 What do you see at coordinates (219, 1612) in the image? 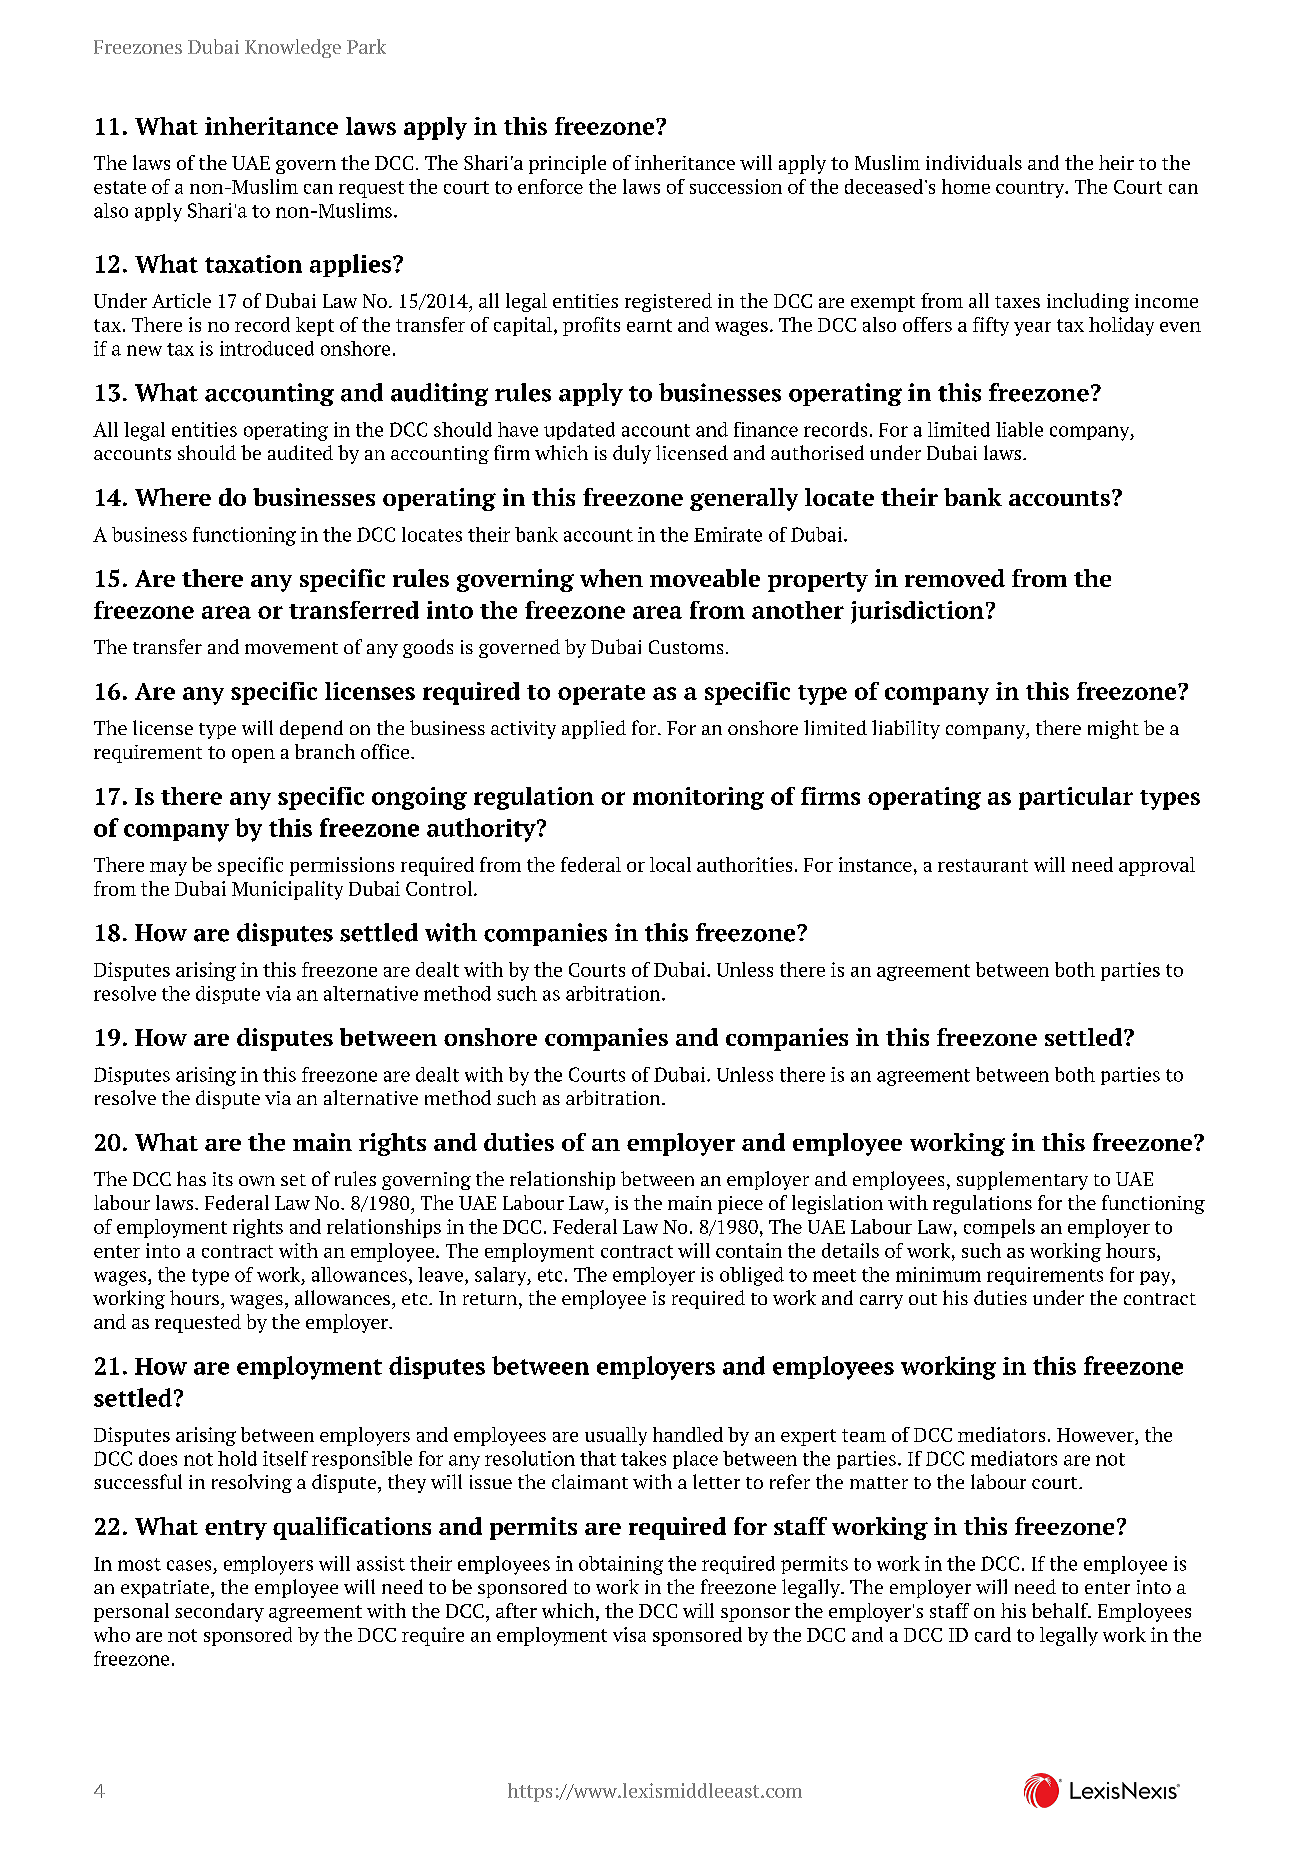
I see `secondary` at bounding box center [219, 1612].
